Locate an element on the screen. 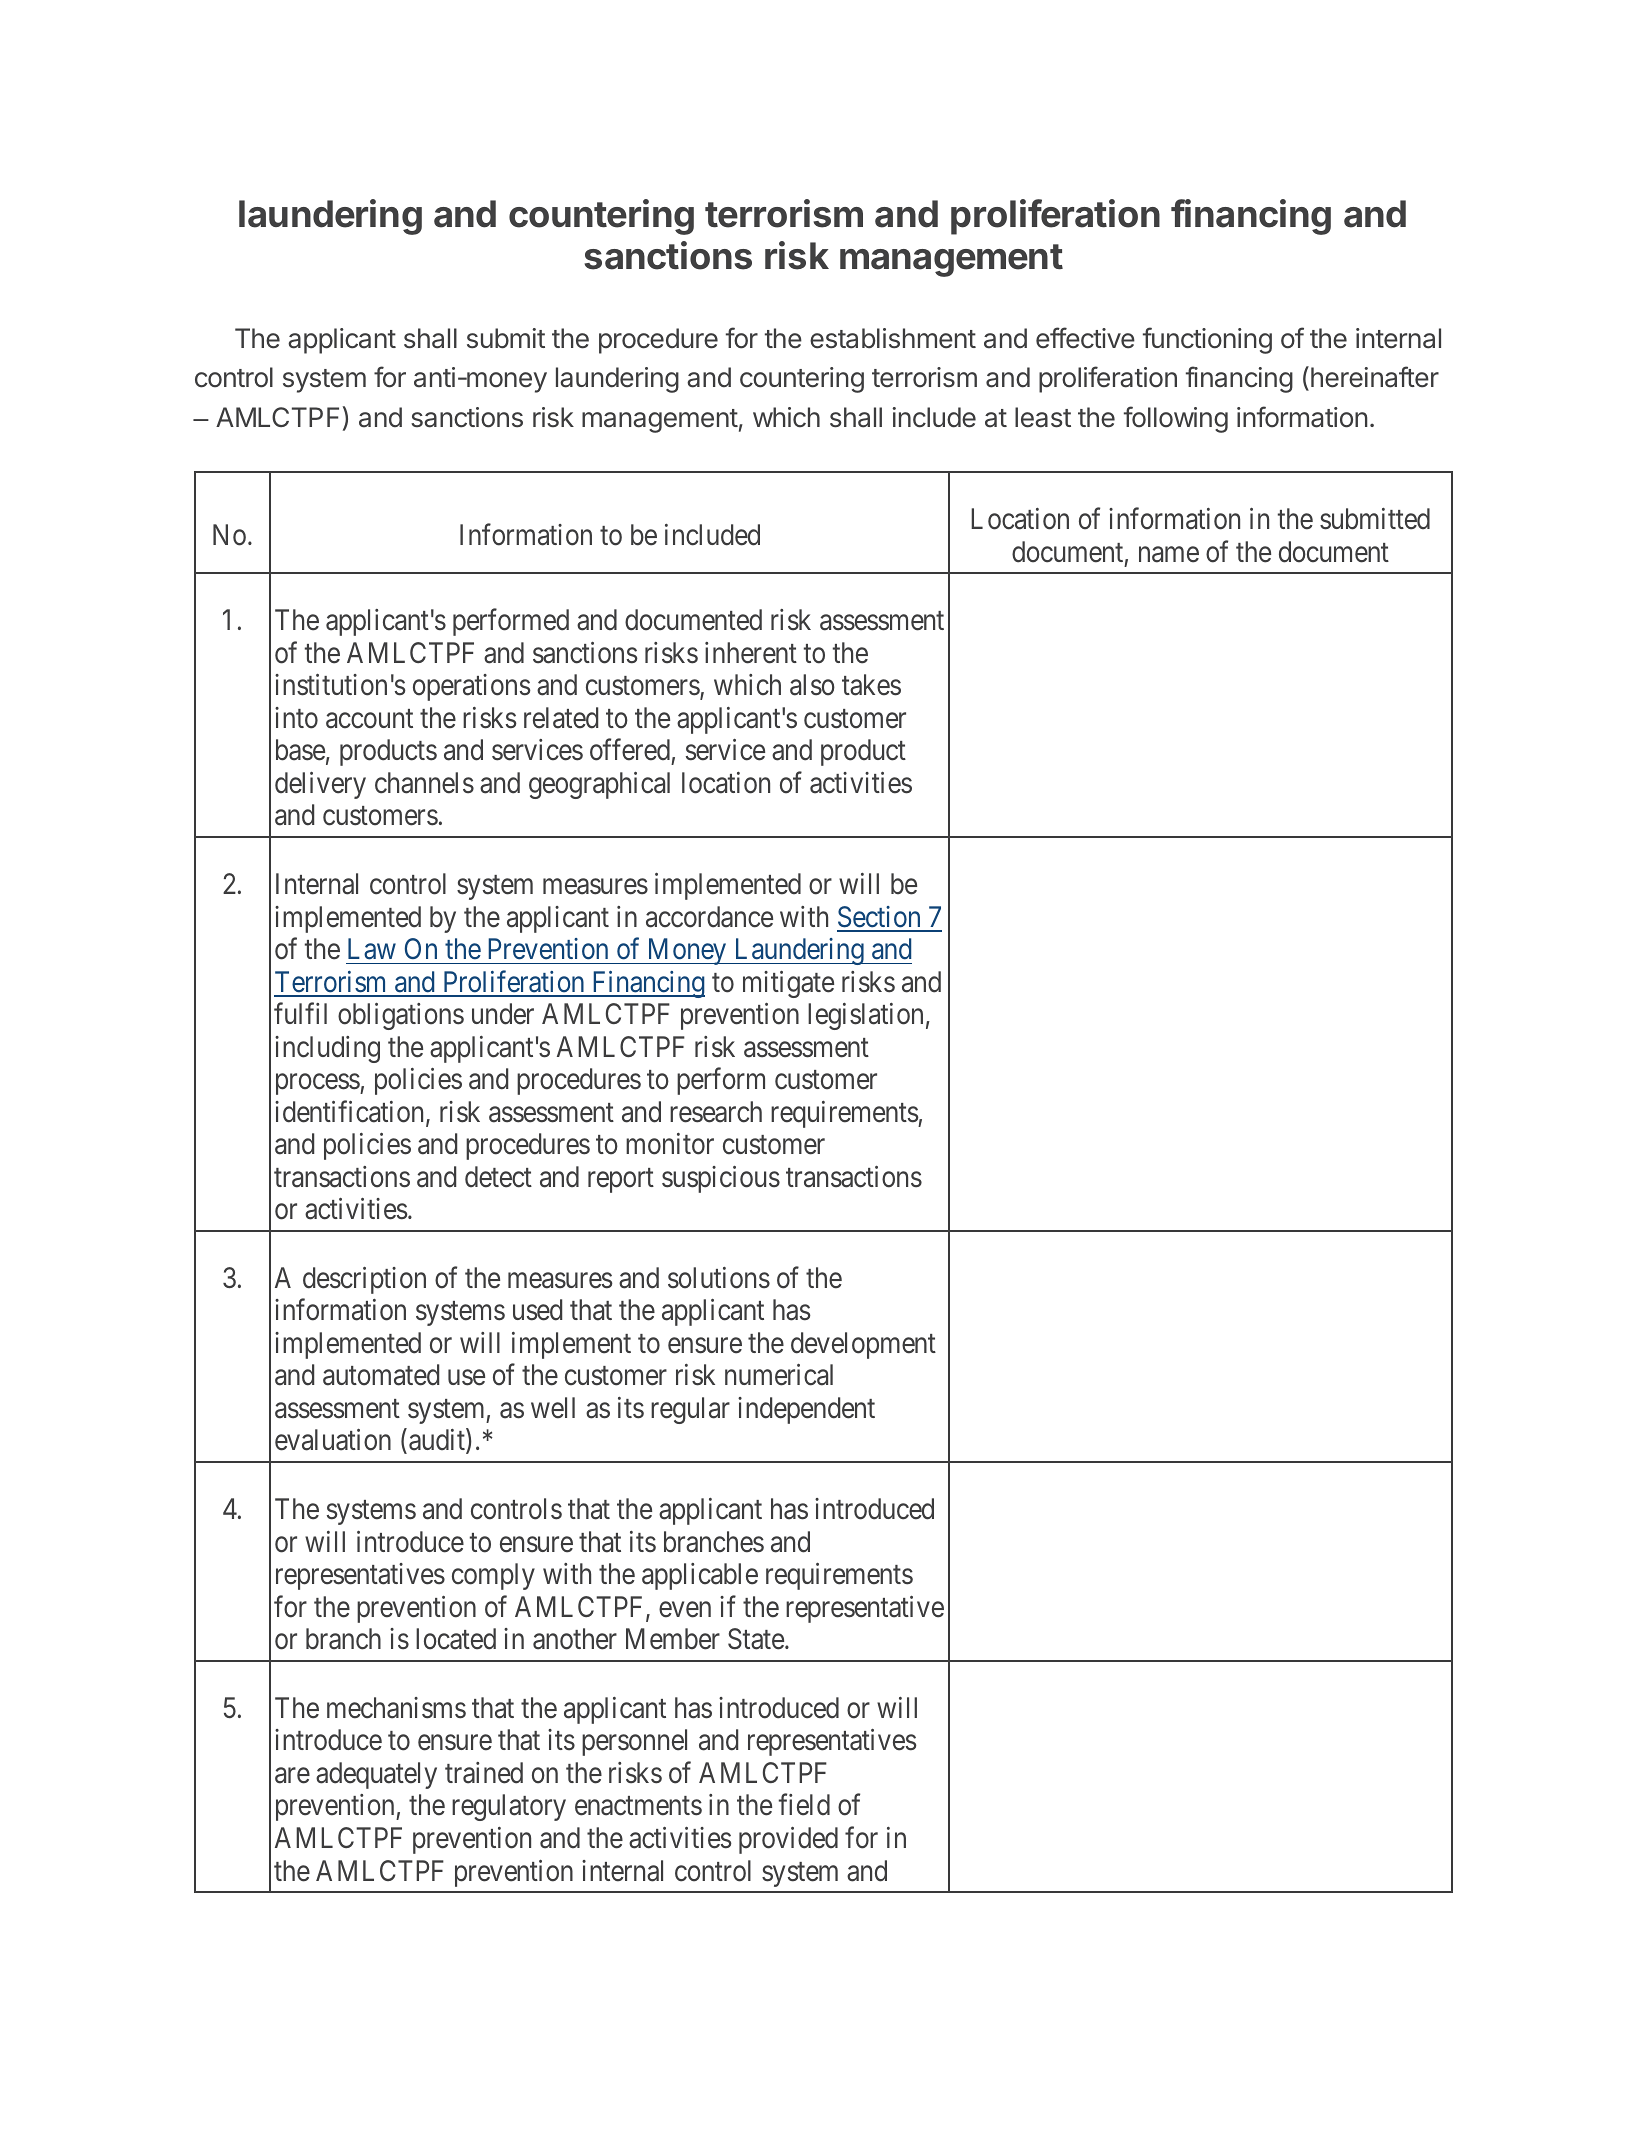  establishment is located at coordinates (893, 338).
